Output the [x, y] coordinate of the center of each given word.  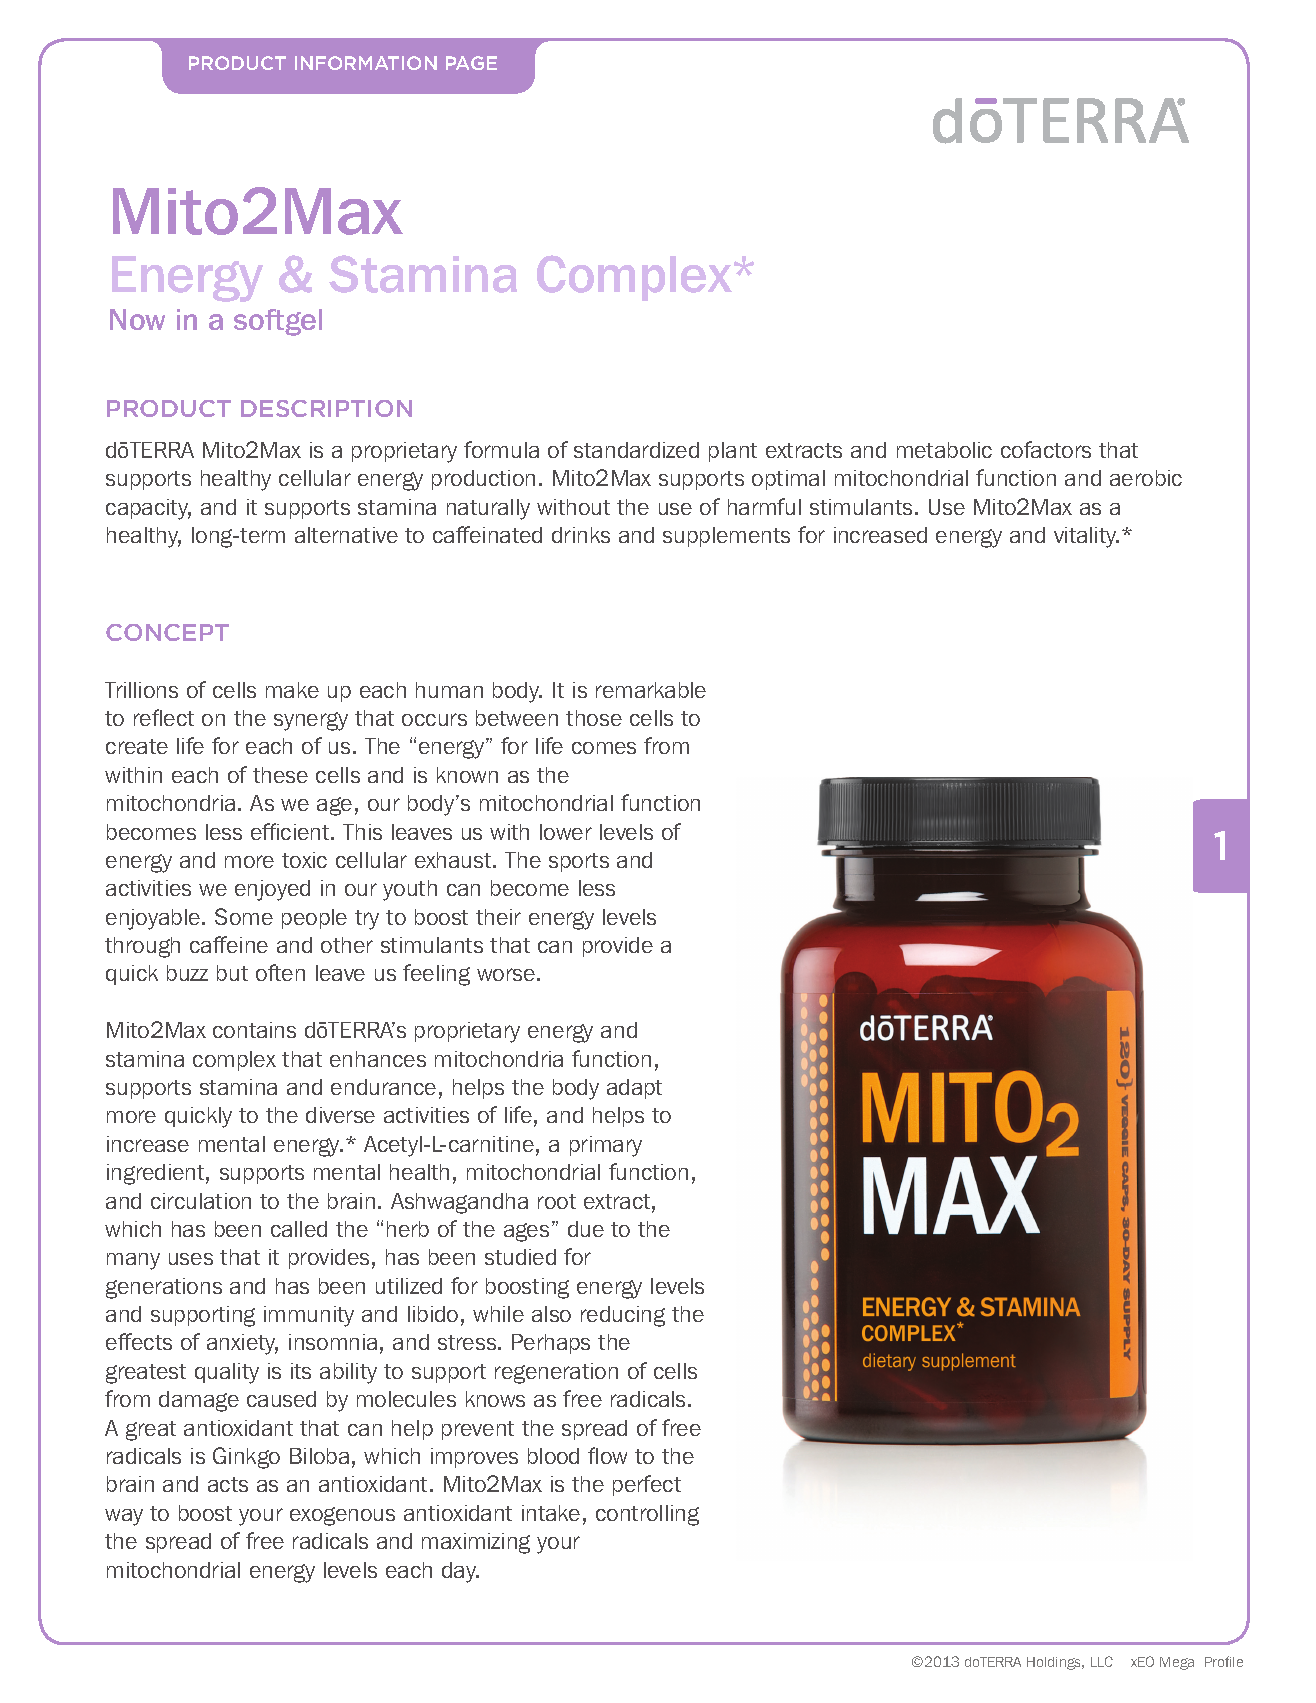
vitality [1086, 537]
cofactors [1046, 449]
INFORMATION [366, 63]
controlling [647, 1515]
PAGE [471, 63]
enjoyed [272, 890]
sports [579, 862]
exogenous [342, 1516]
